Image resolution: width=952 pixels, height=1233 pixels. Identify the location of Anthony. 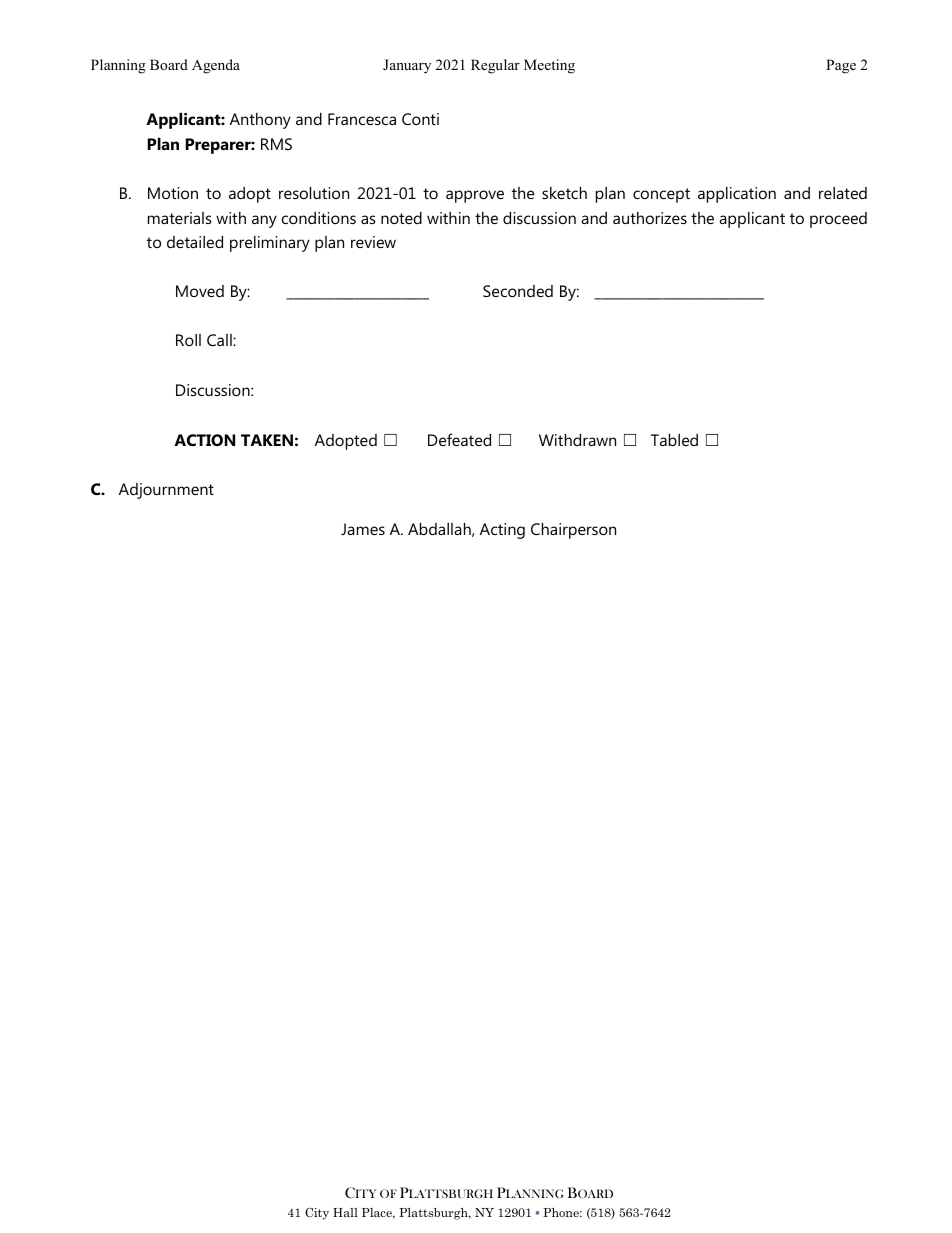
(260, 121).
